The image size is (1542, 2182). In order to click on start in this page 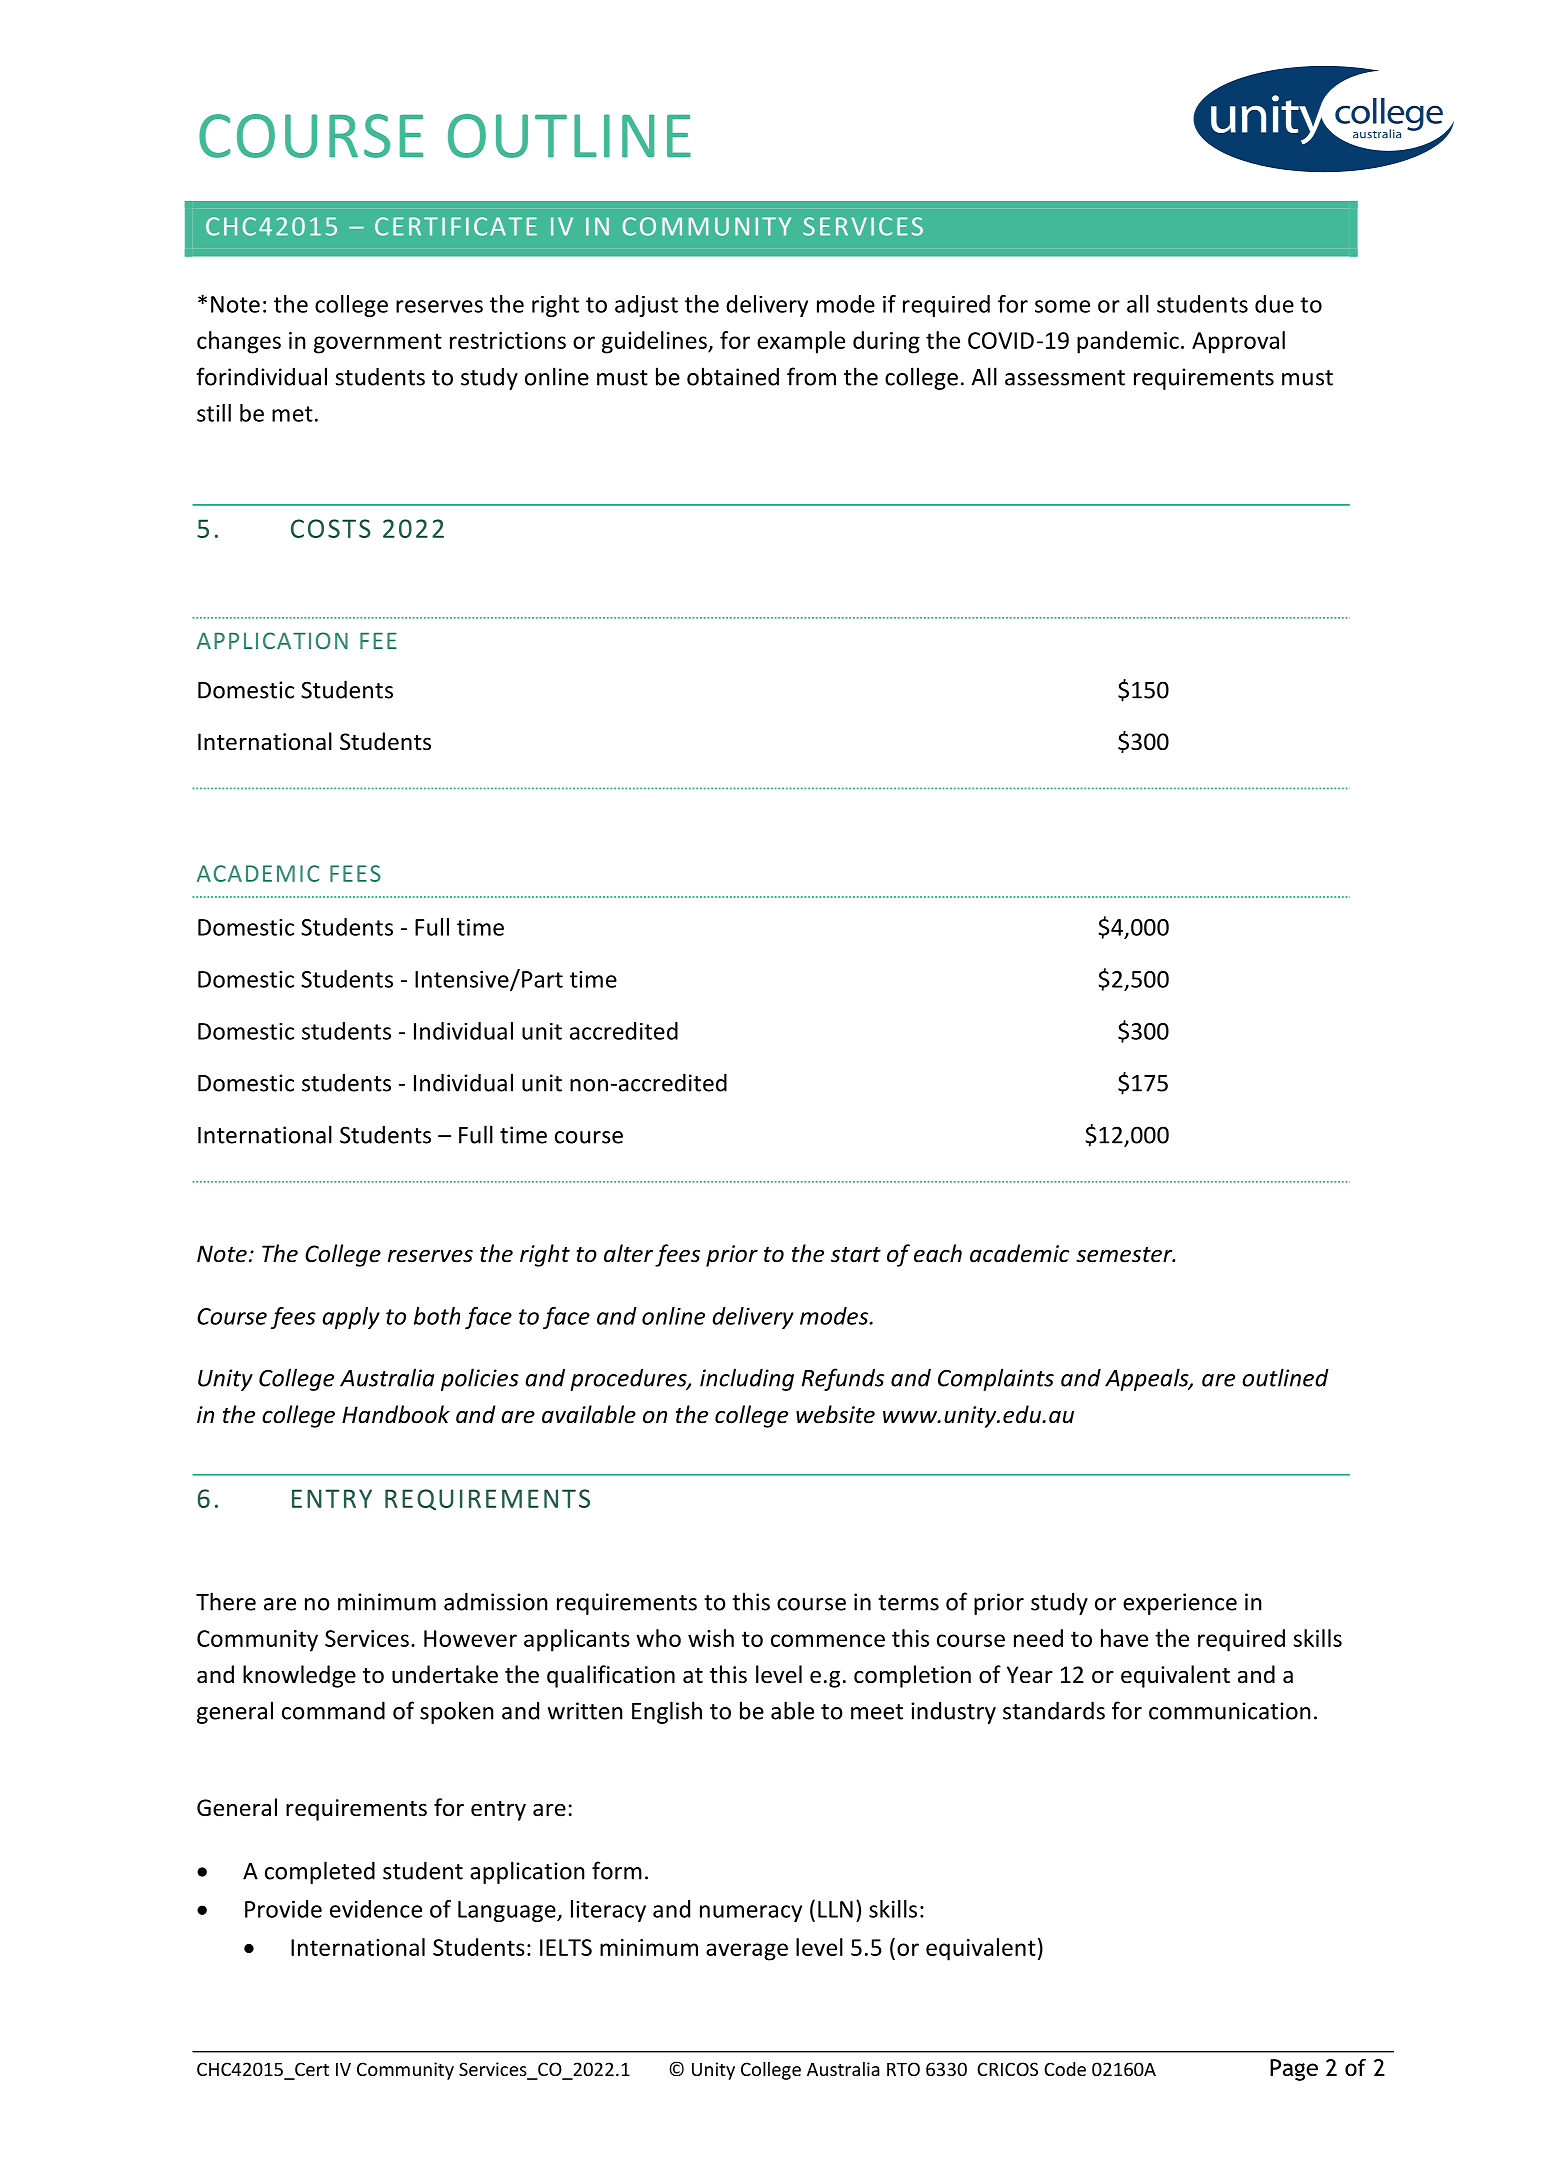, I will do `click(856, 1255)`.
